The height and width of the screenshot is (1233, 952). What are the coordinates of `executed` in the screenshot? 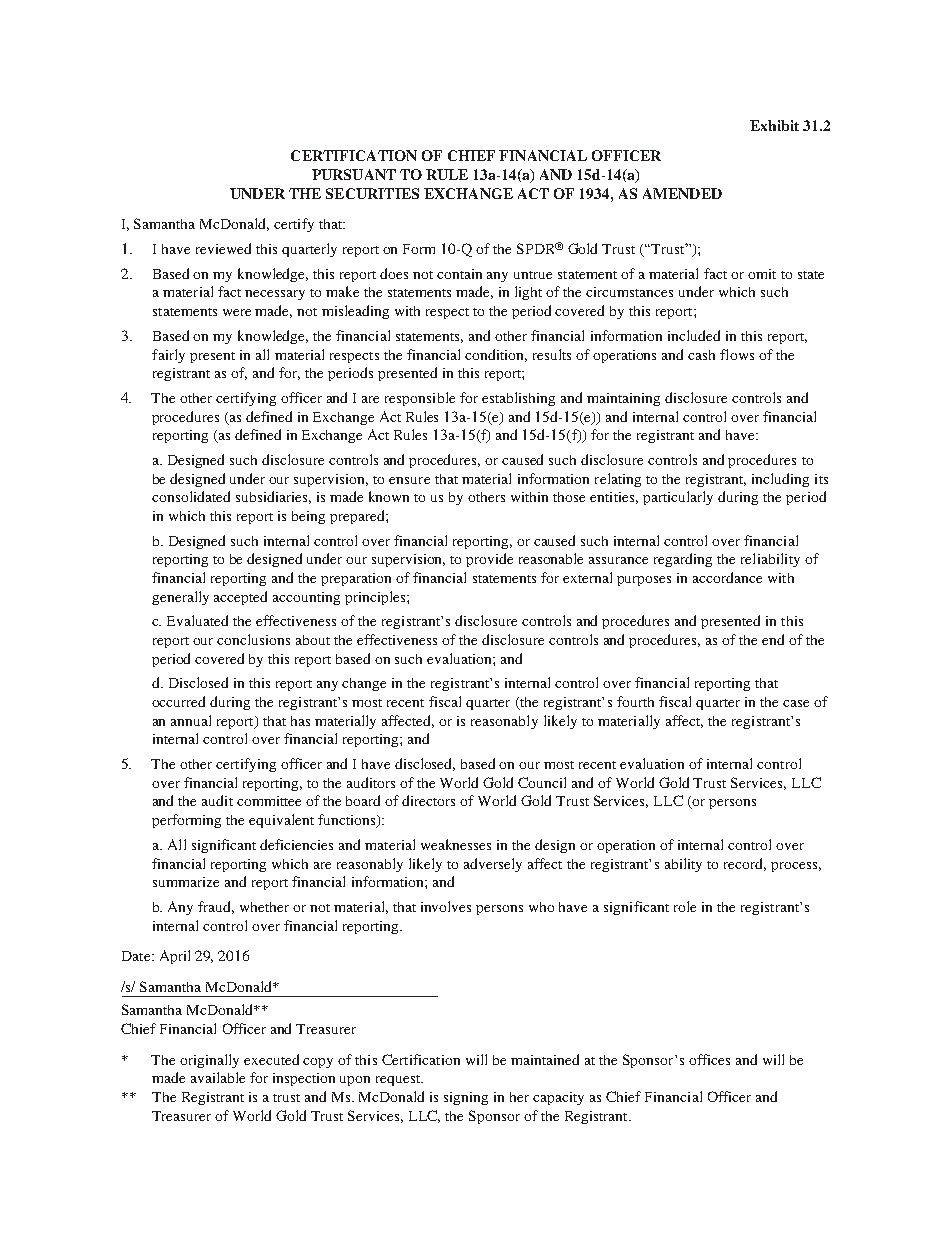 It's located at (271, 1059).
